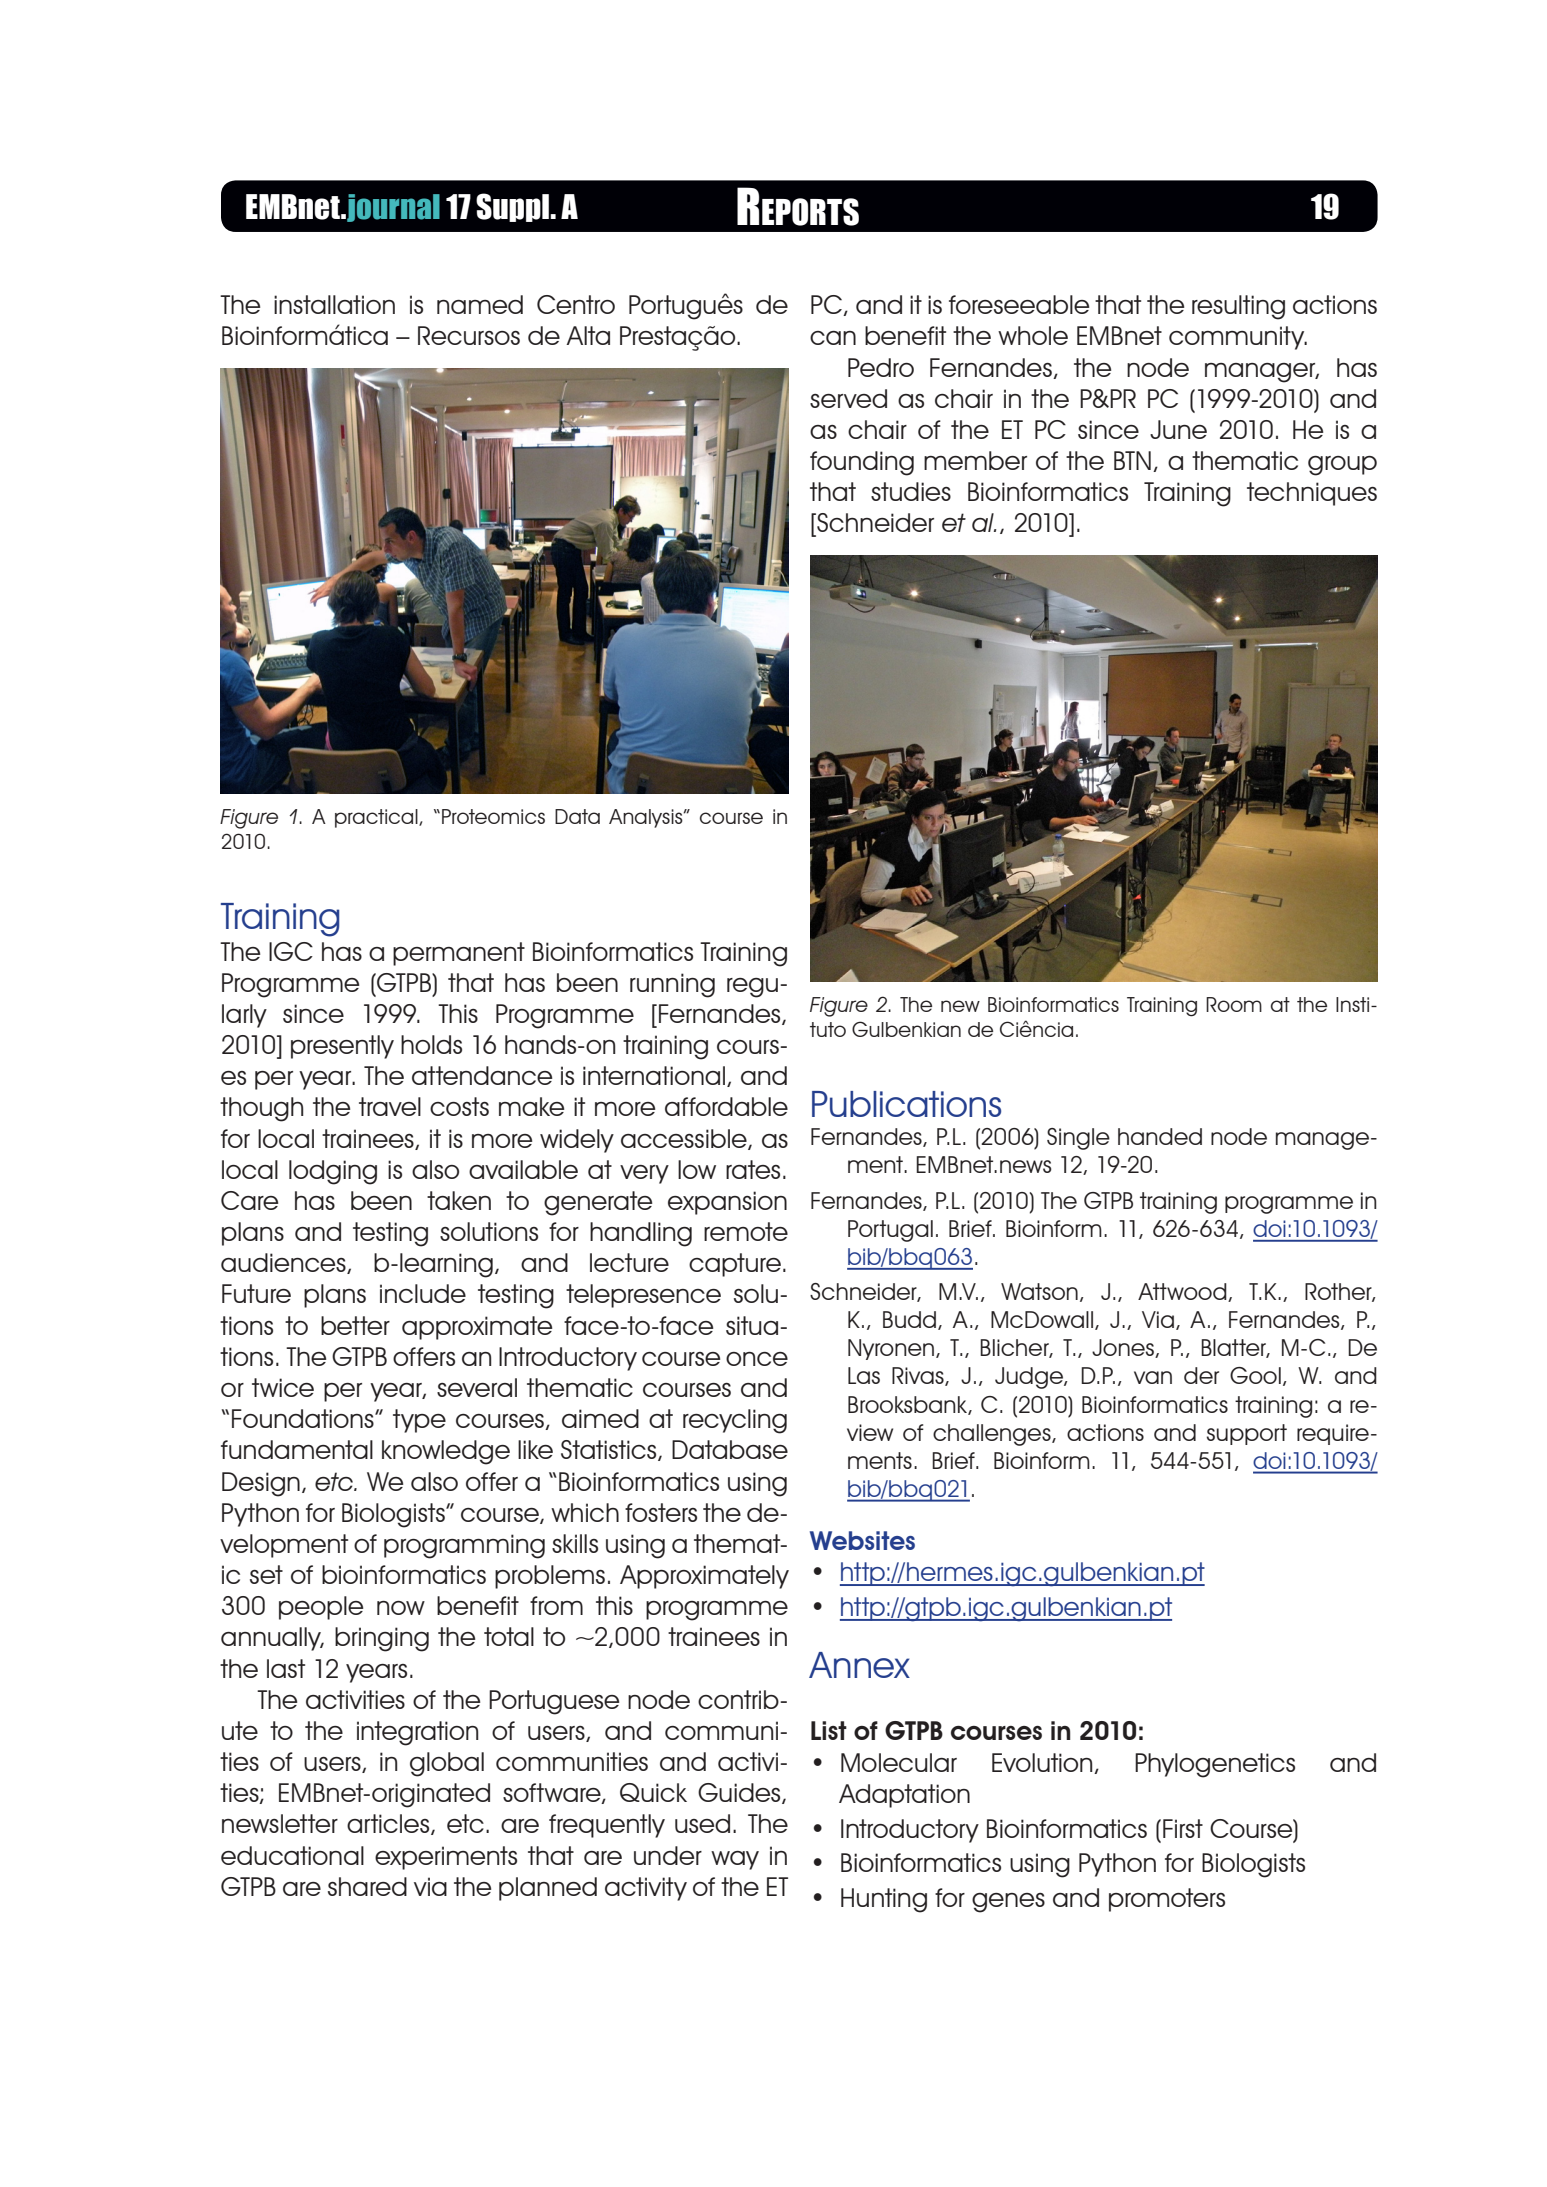 This screenshot has width=1547, height=2187. Describe the element at coordinates (389, 1824) in the screenshot. I see `articles` at that location.
